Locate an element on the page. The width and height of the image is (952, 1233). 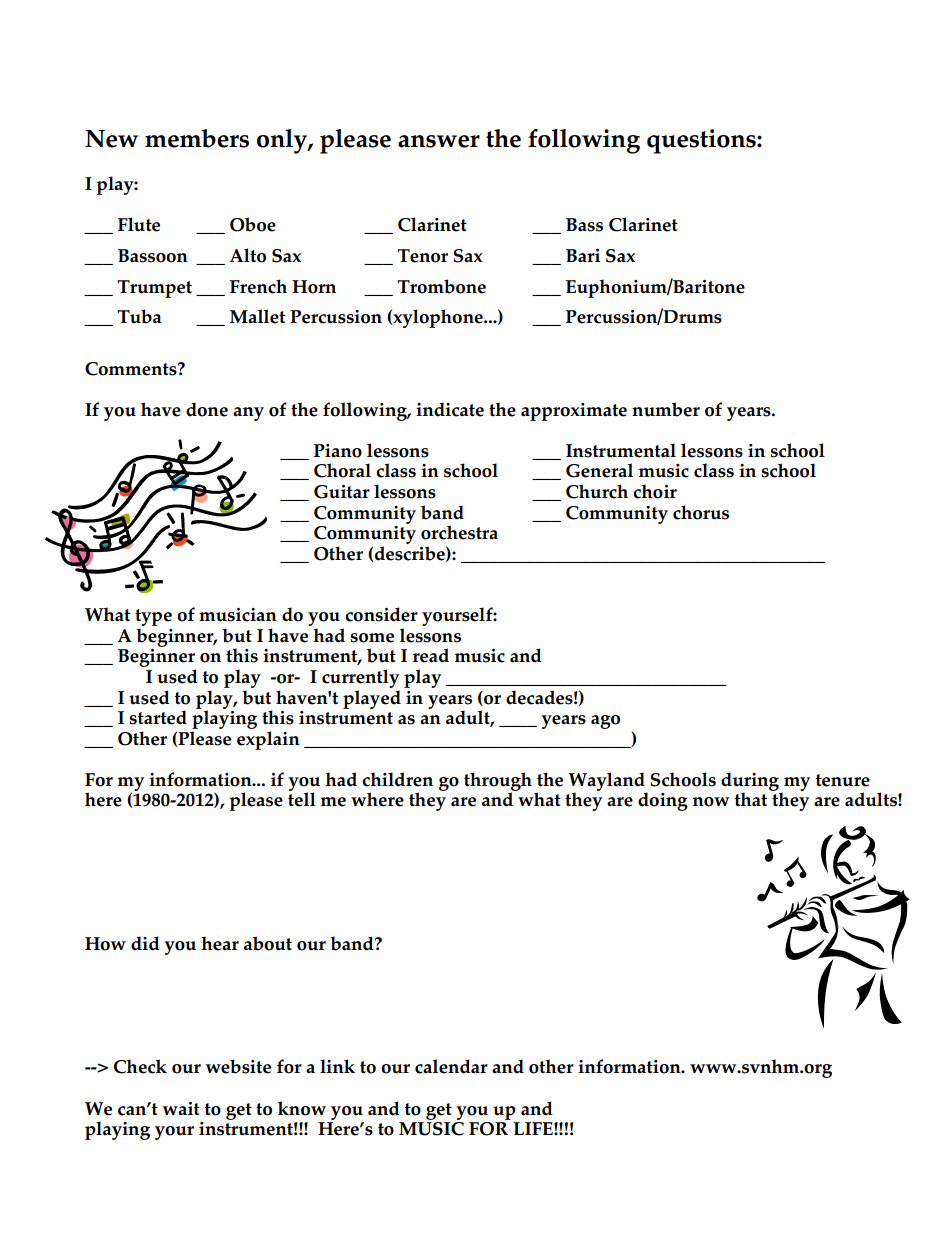
wait is located at coordinates (181, 1109).
